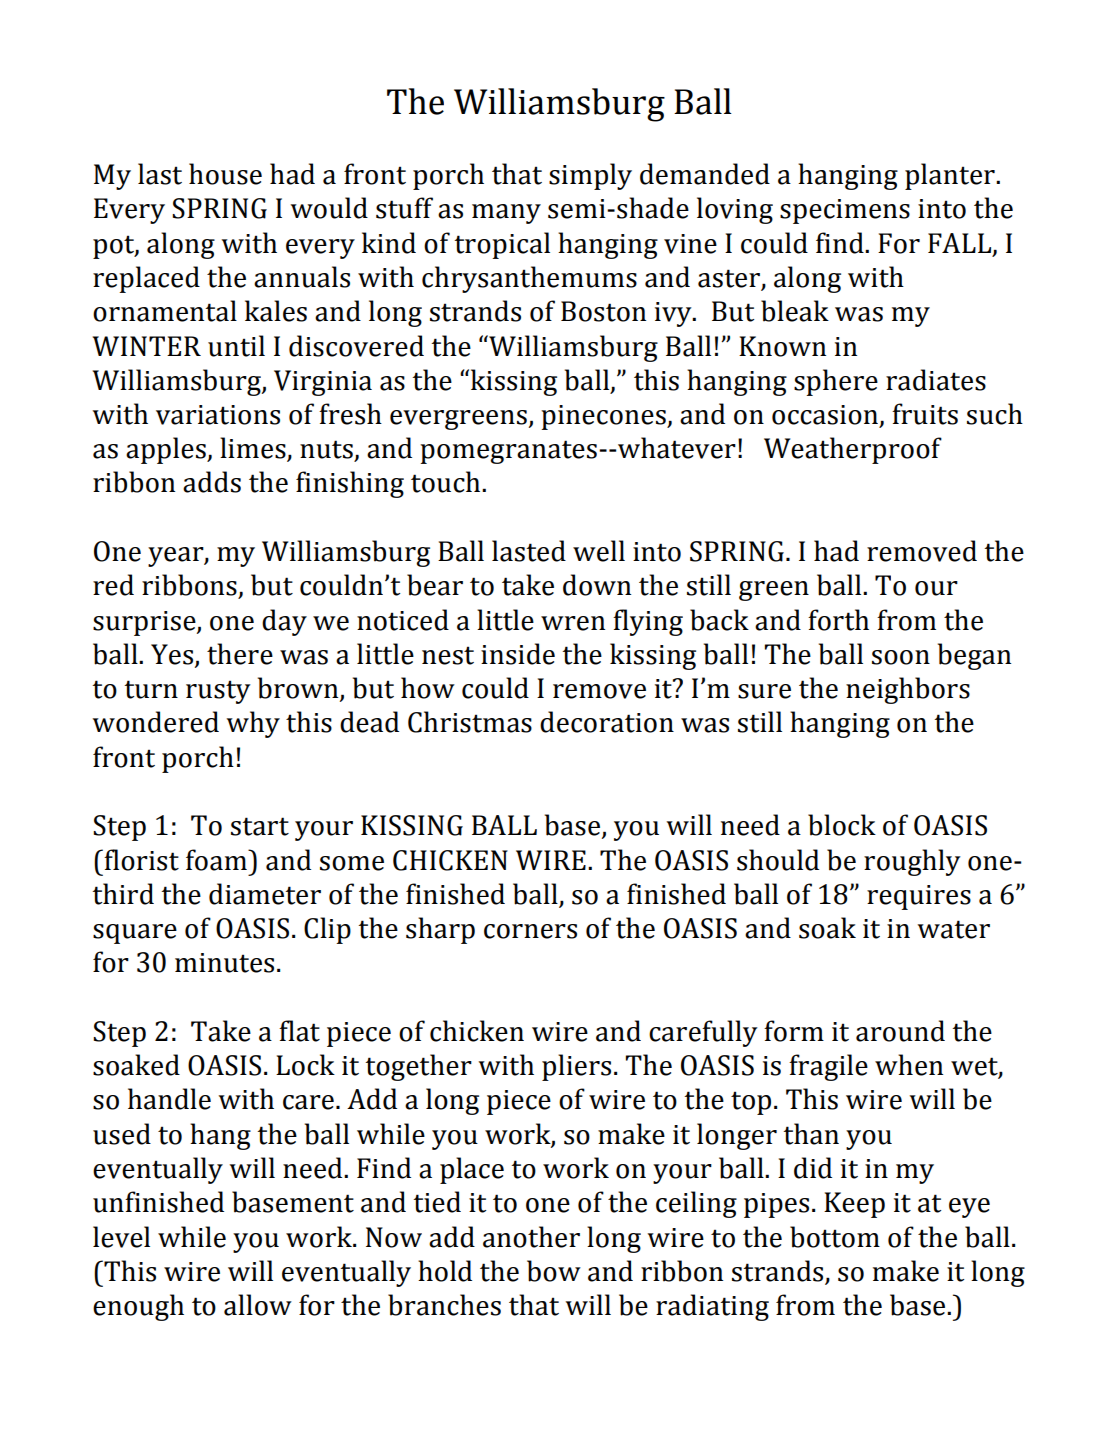  I want to click on many, so click(506, 214).
